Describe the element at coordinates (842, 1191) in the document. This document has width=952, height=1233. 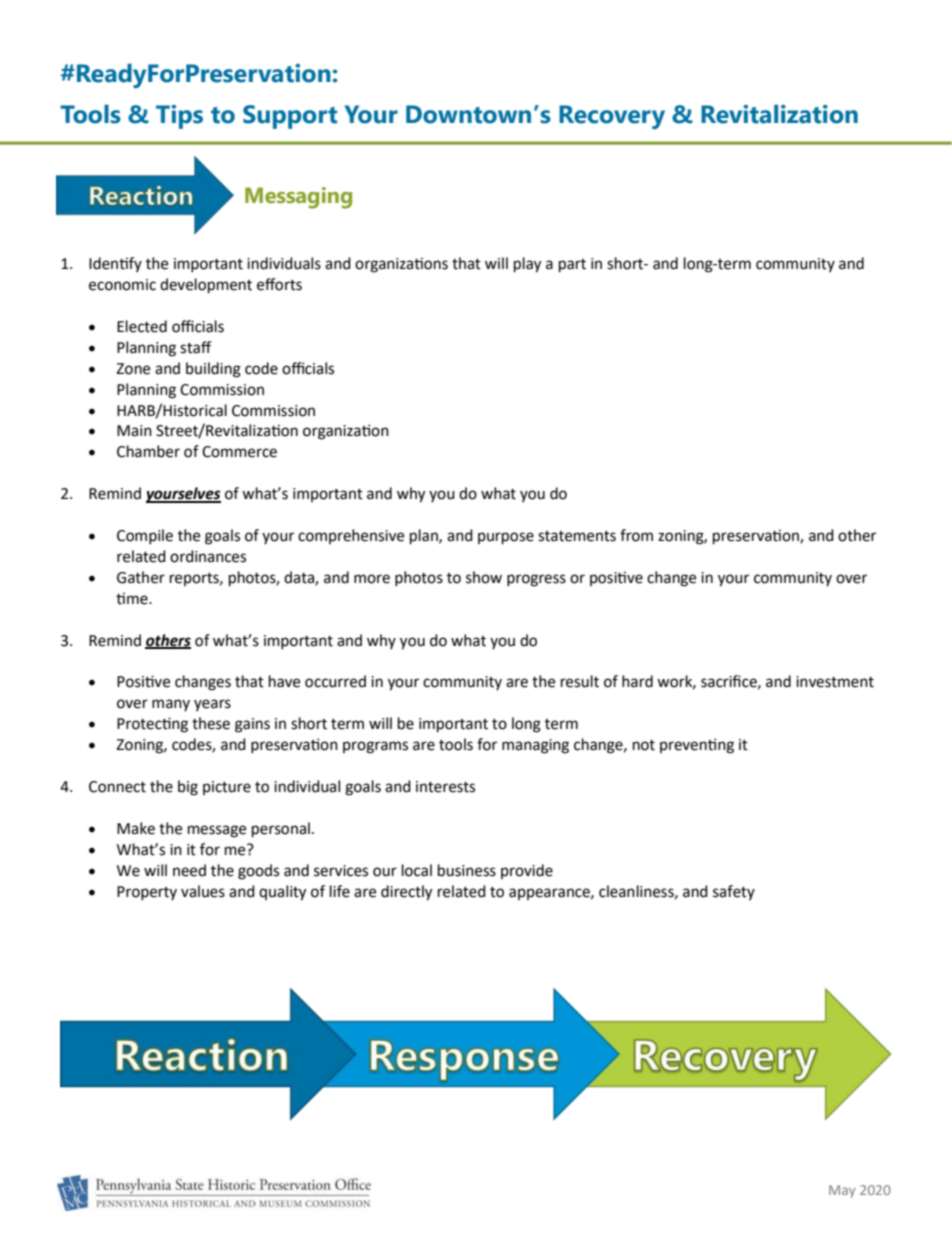
I see `May` at that location.
